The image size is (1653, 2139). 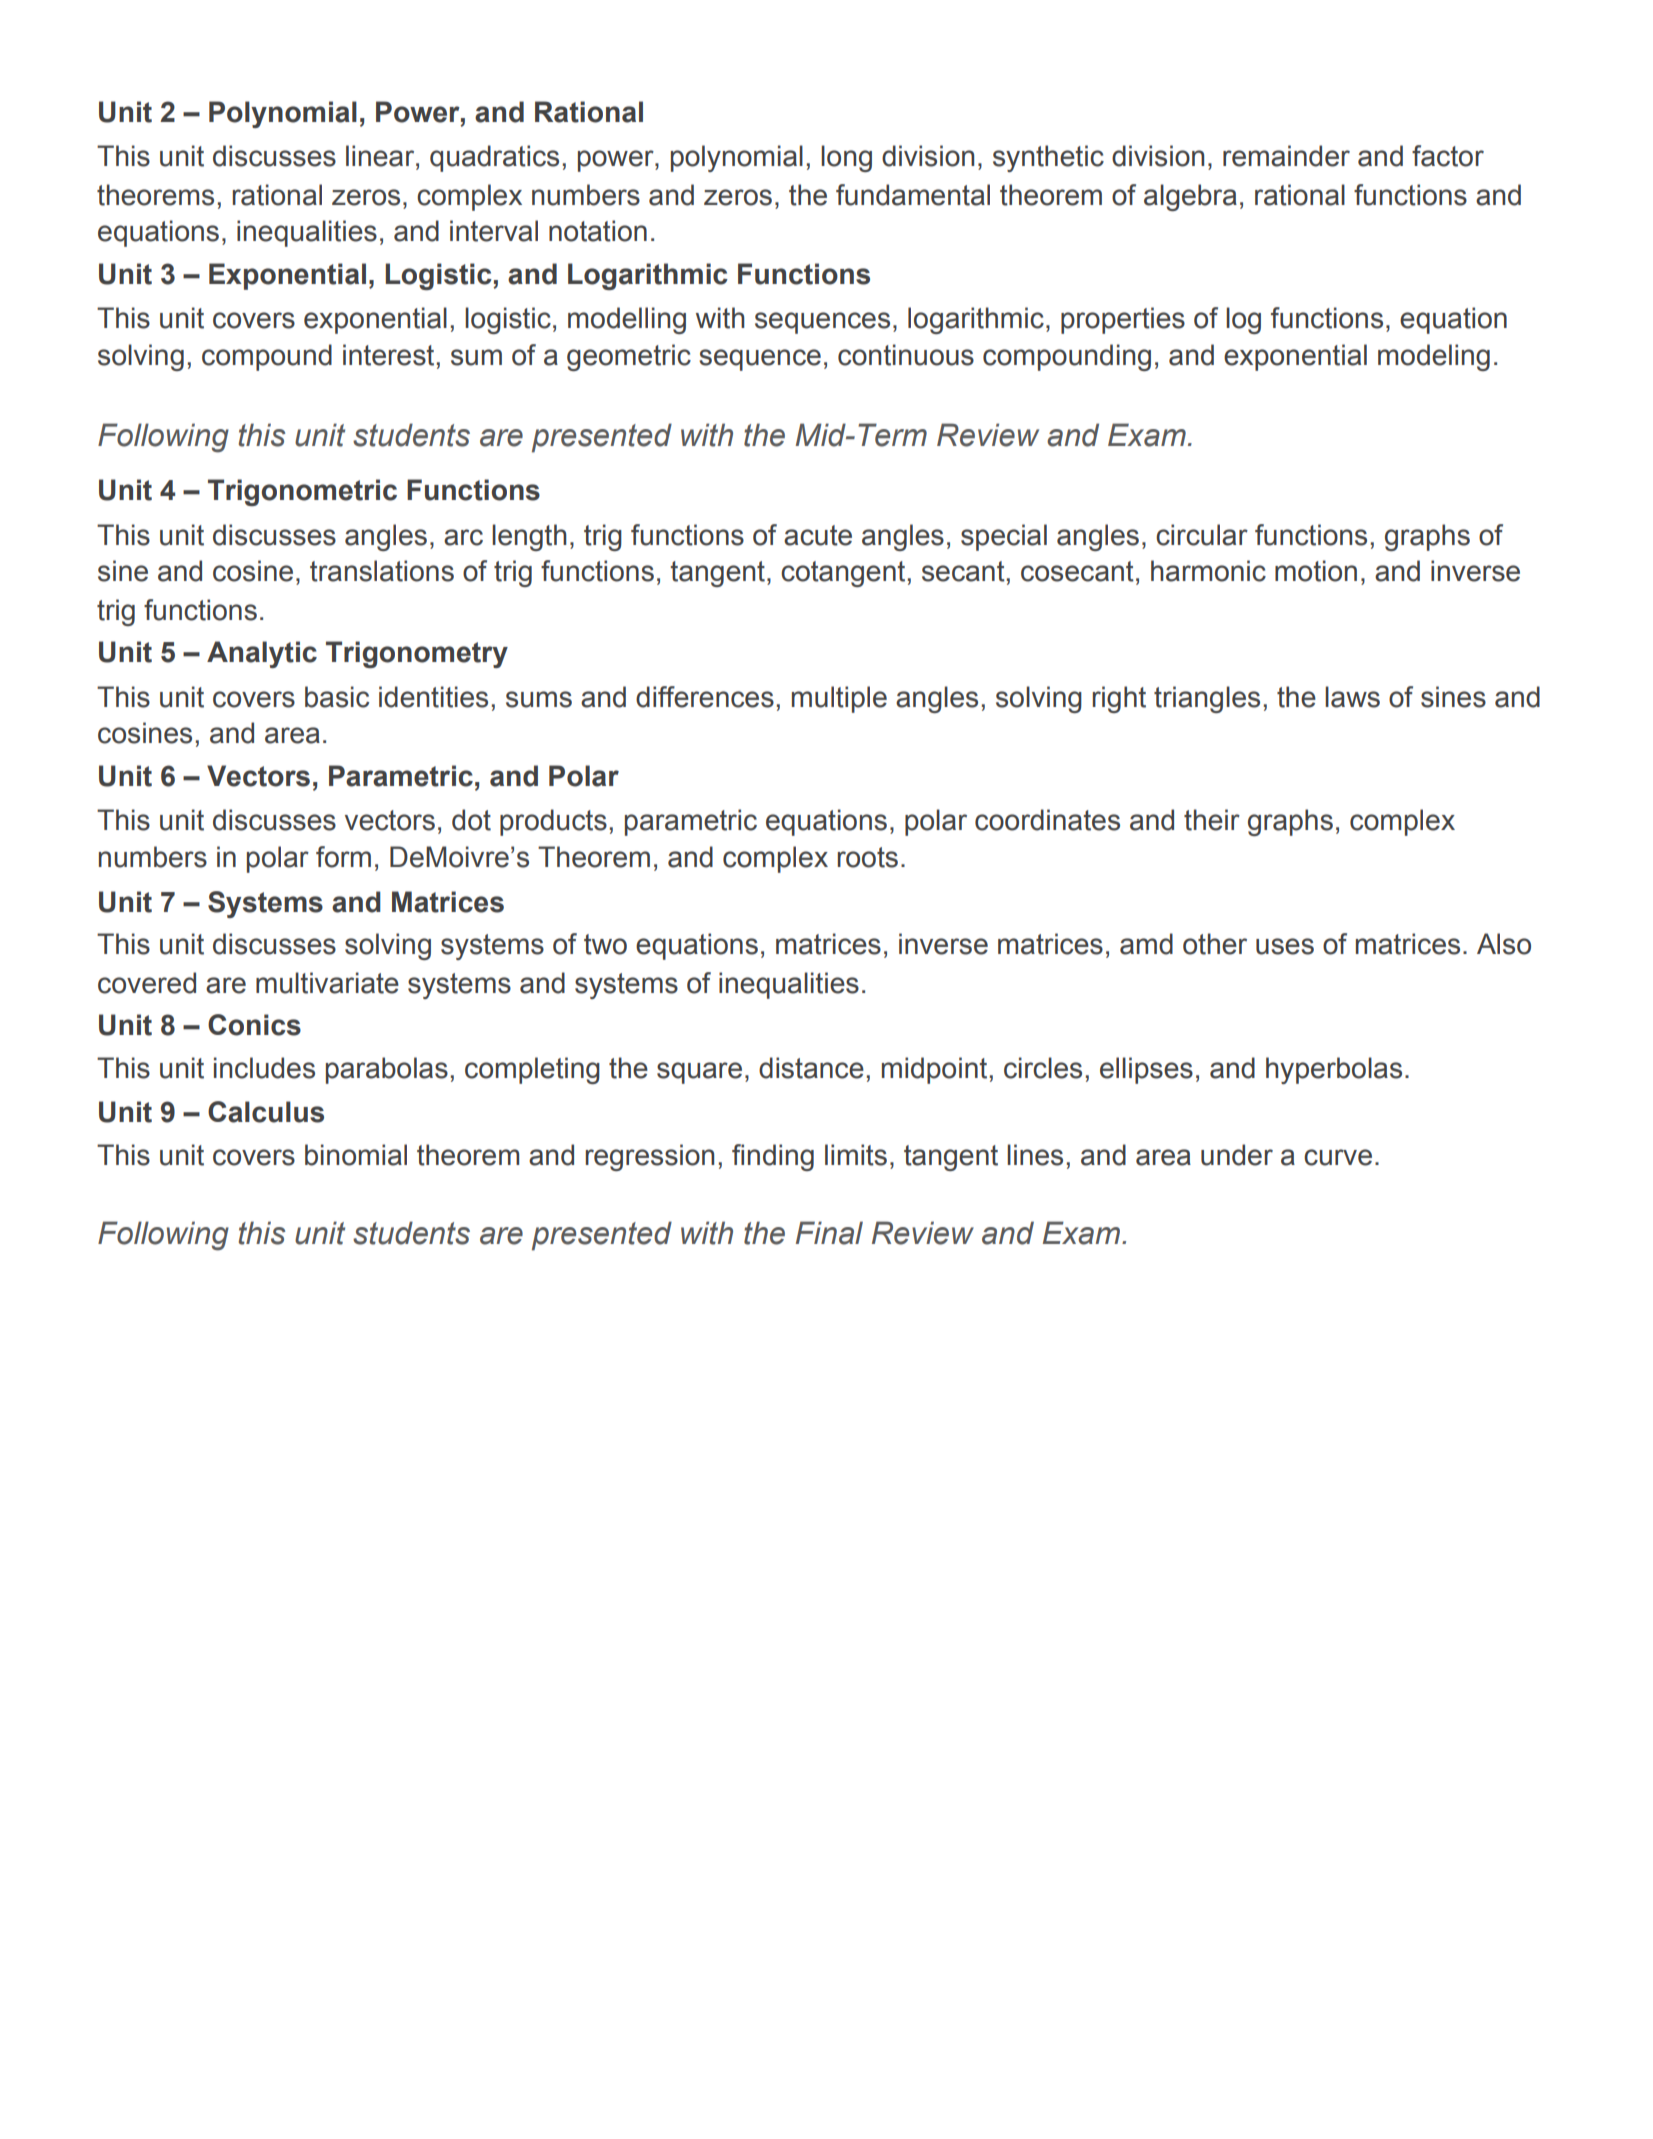 What do you see at coordinates (1286, 156) in the document?
I see `remainder` at bounding box center [1286, 156].
